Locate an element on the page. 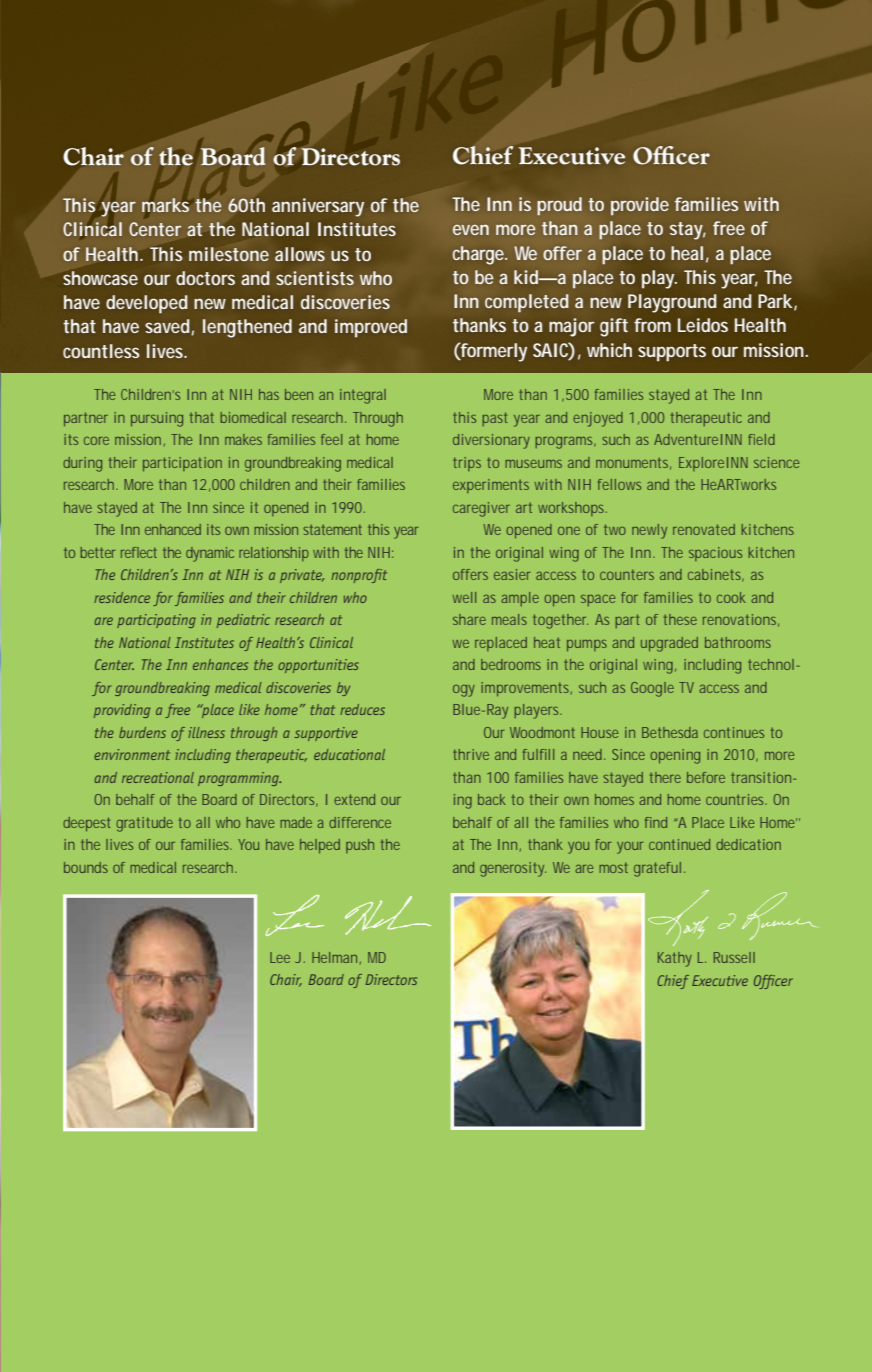 This document has width=872, height=1372. generosity is located at coordinates (513, 869).
